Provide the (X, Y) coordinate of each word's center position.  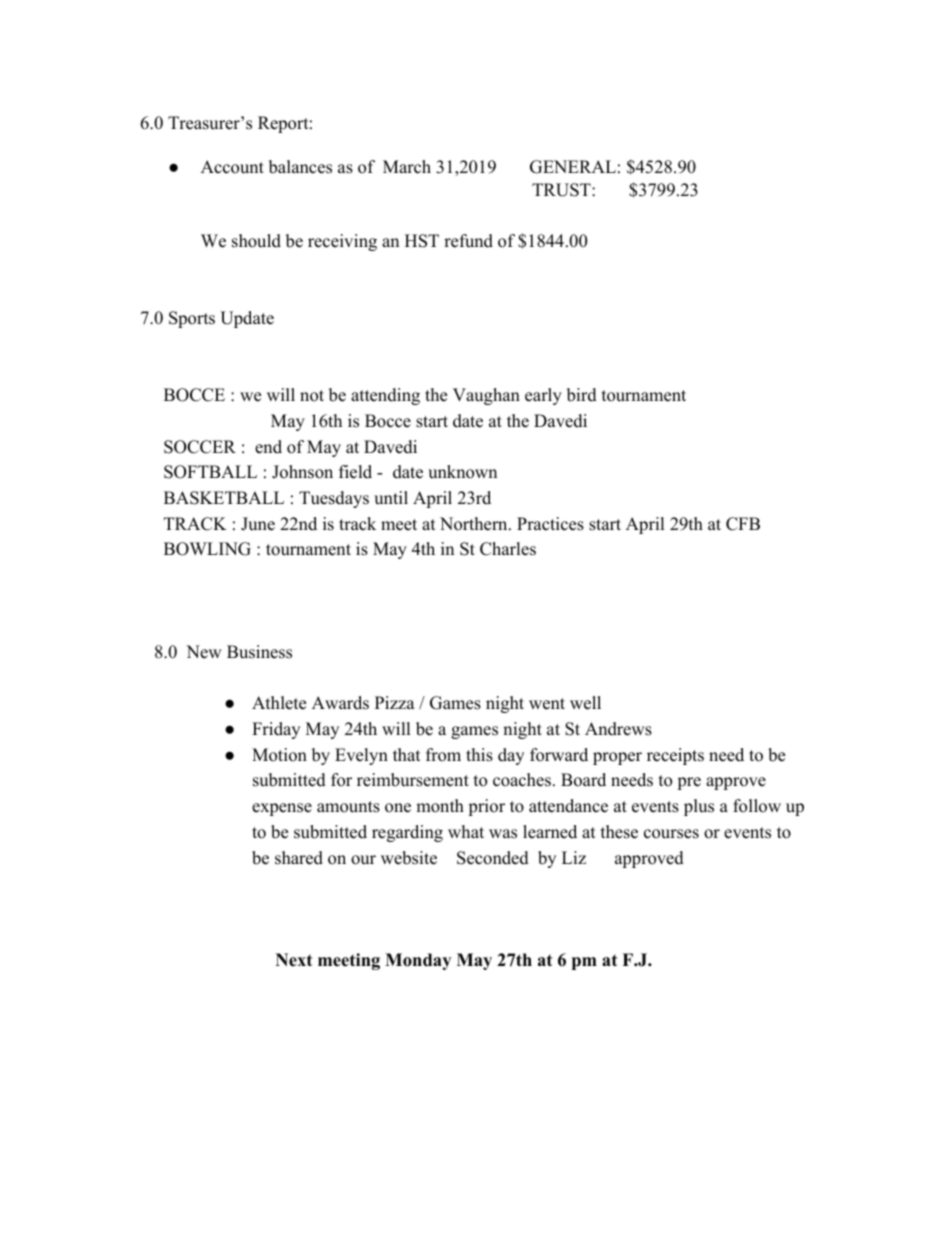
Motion (279, 755)
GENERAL (573, 167)
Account (232, 167)
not (312, 396)
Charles (508, 549)
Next (294, 960)
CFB (743, 524)
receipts (675, 756)
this (479, 755)
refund (468, 241)
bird (582, 395)
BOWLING (207, 549)
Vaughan (486, 396)
